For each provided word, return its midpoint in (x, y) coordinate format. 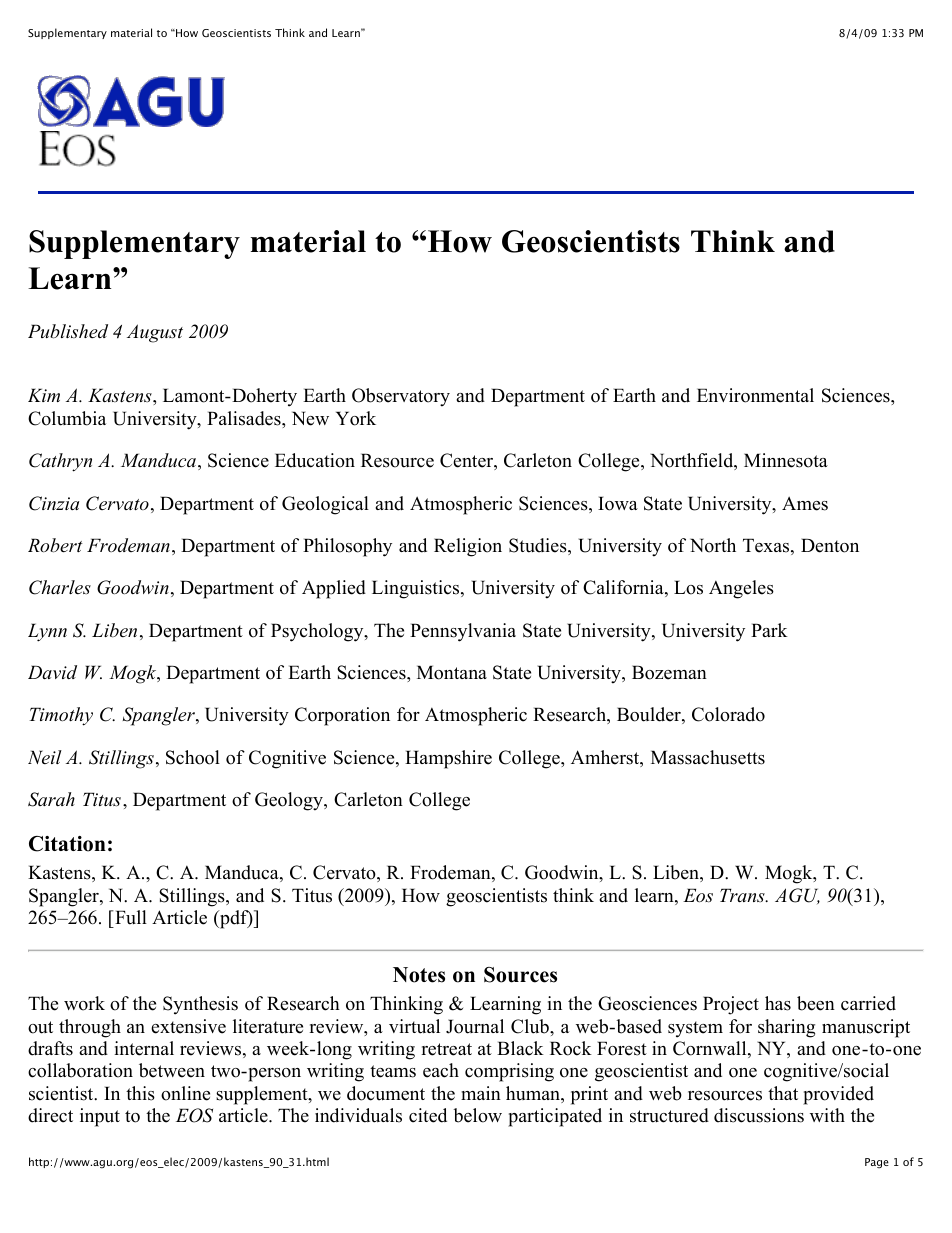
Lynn (47, 632)
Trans (743, 895)
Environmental (755, 395)
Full (130, 917)
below (477, 1115)
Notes (419, 975)
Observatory (401, 397)
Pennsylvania (463, 632)
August (155, 333)
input (100, 1117)
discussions (759, 1115)
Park (769, 630)
